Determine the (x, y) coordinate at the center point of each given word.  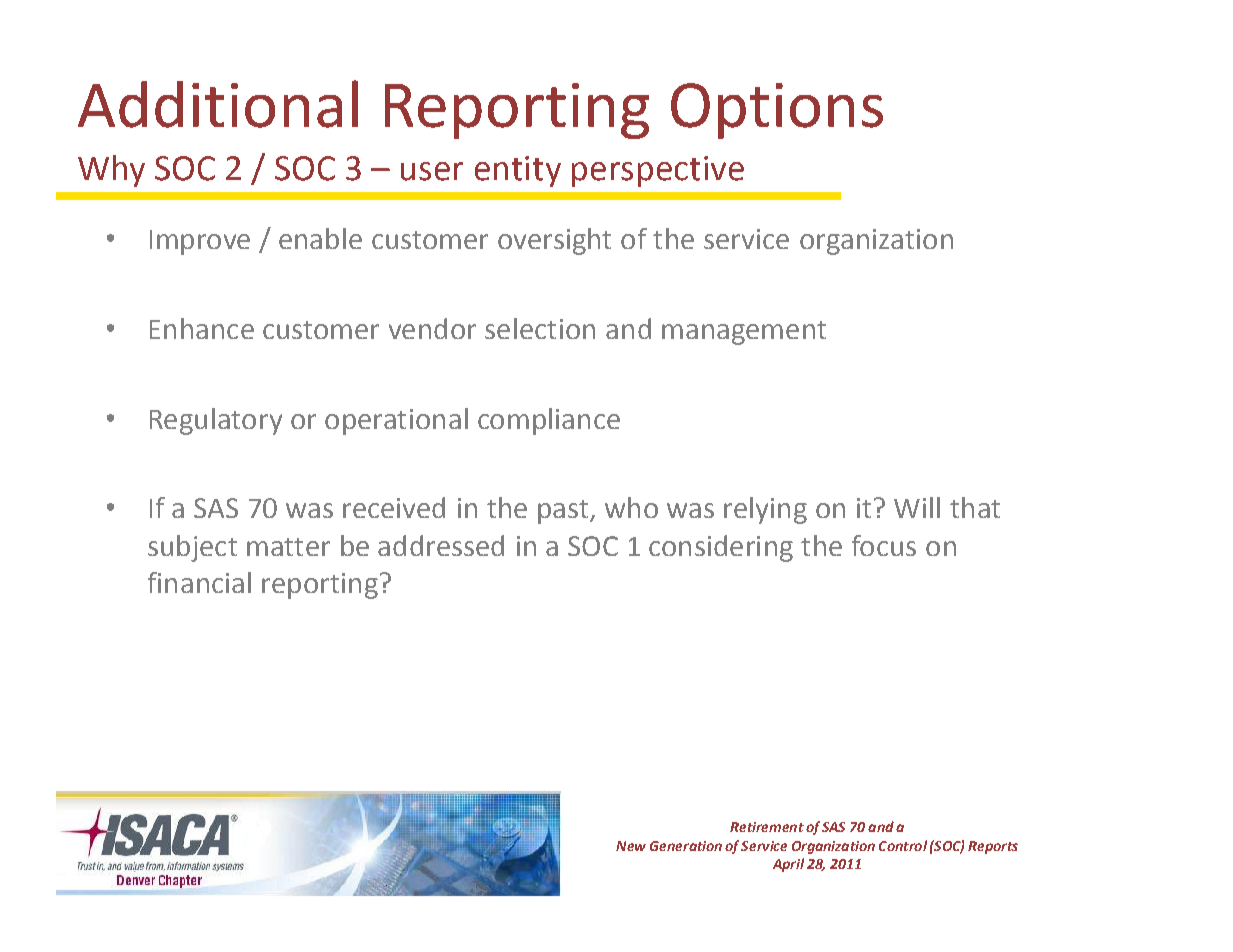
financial (199, 582)
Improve (200, 242)
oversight (554, 241)
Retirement (767, 827)
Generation (686, 846)
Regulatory (216, 421)
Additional (218, 104)
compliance (549, 421)
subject (192, 548)
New (631, 846)
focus (884, 545)
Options (777, 111)
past (564, 512)
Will (917, 507)
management (744, 333)
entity (518, 171)
